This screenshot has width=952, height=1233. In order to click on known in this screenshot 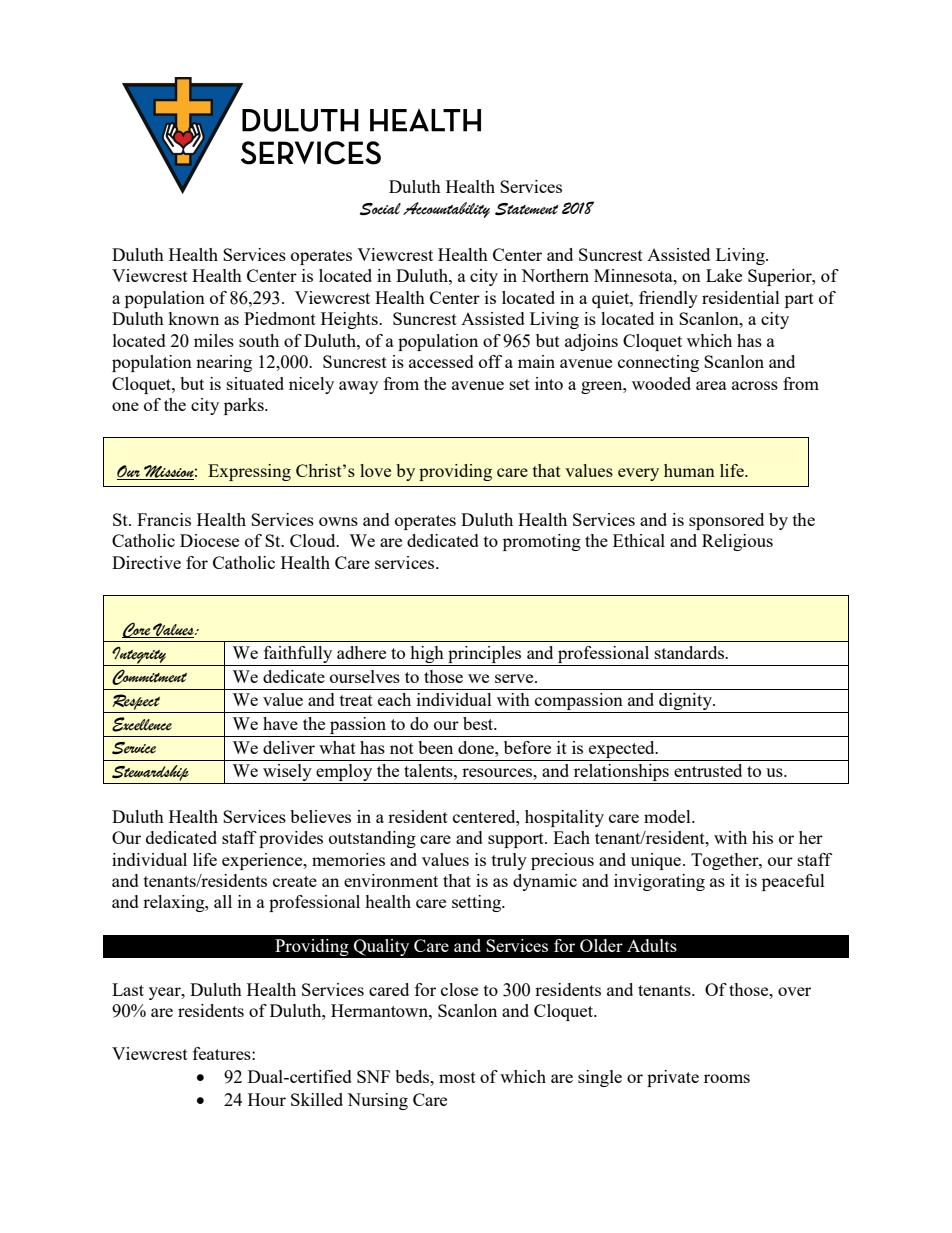, I will do `click(193, 318)`.
